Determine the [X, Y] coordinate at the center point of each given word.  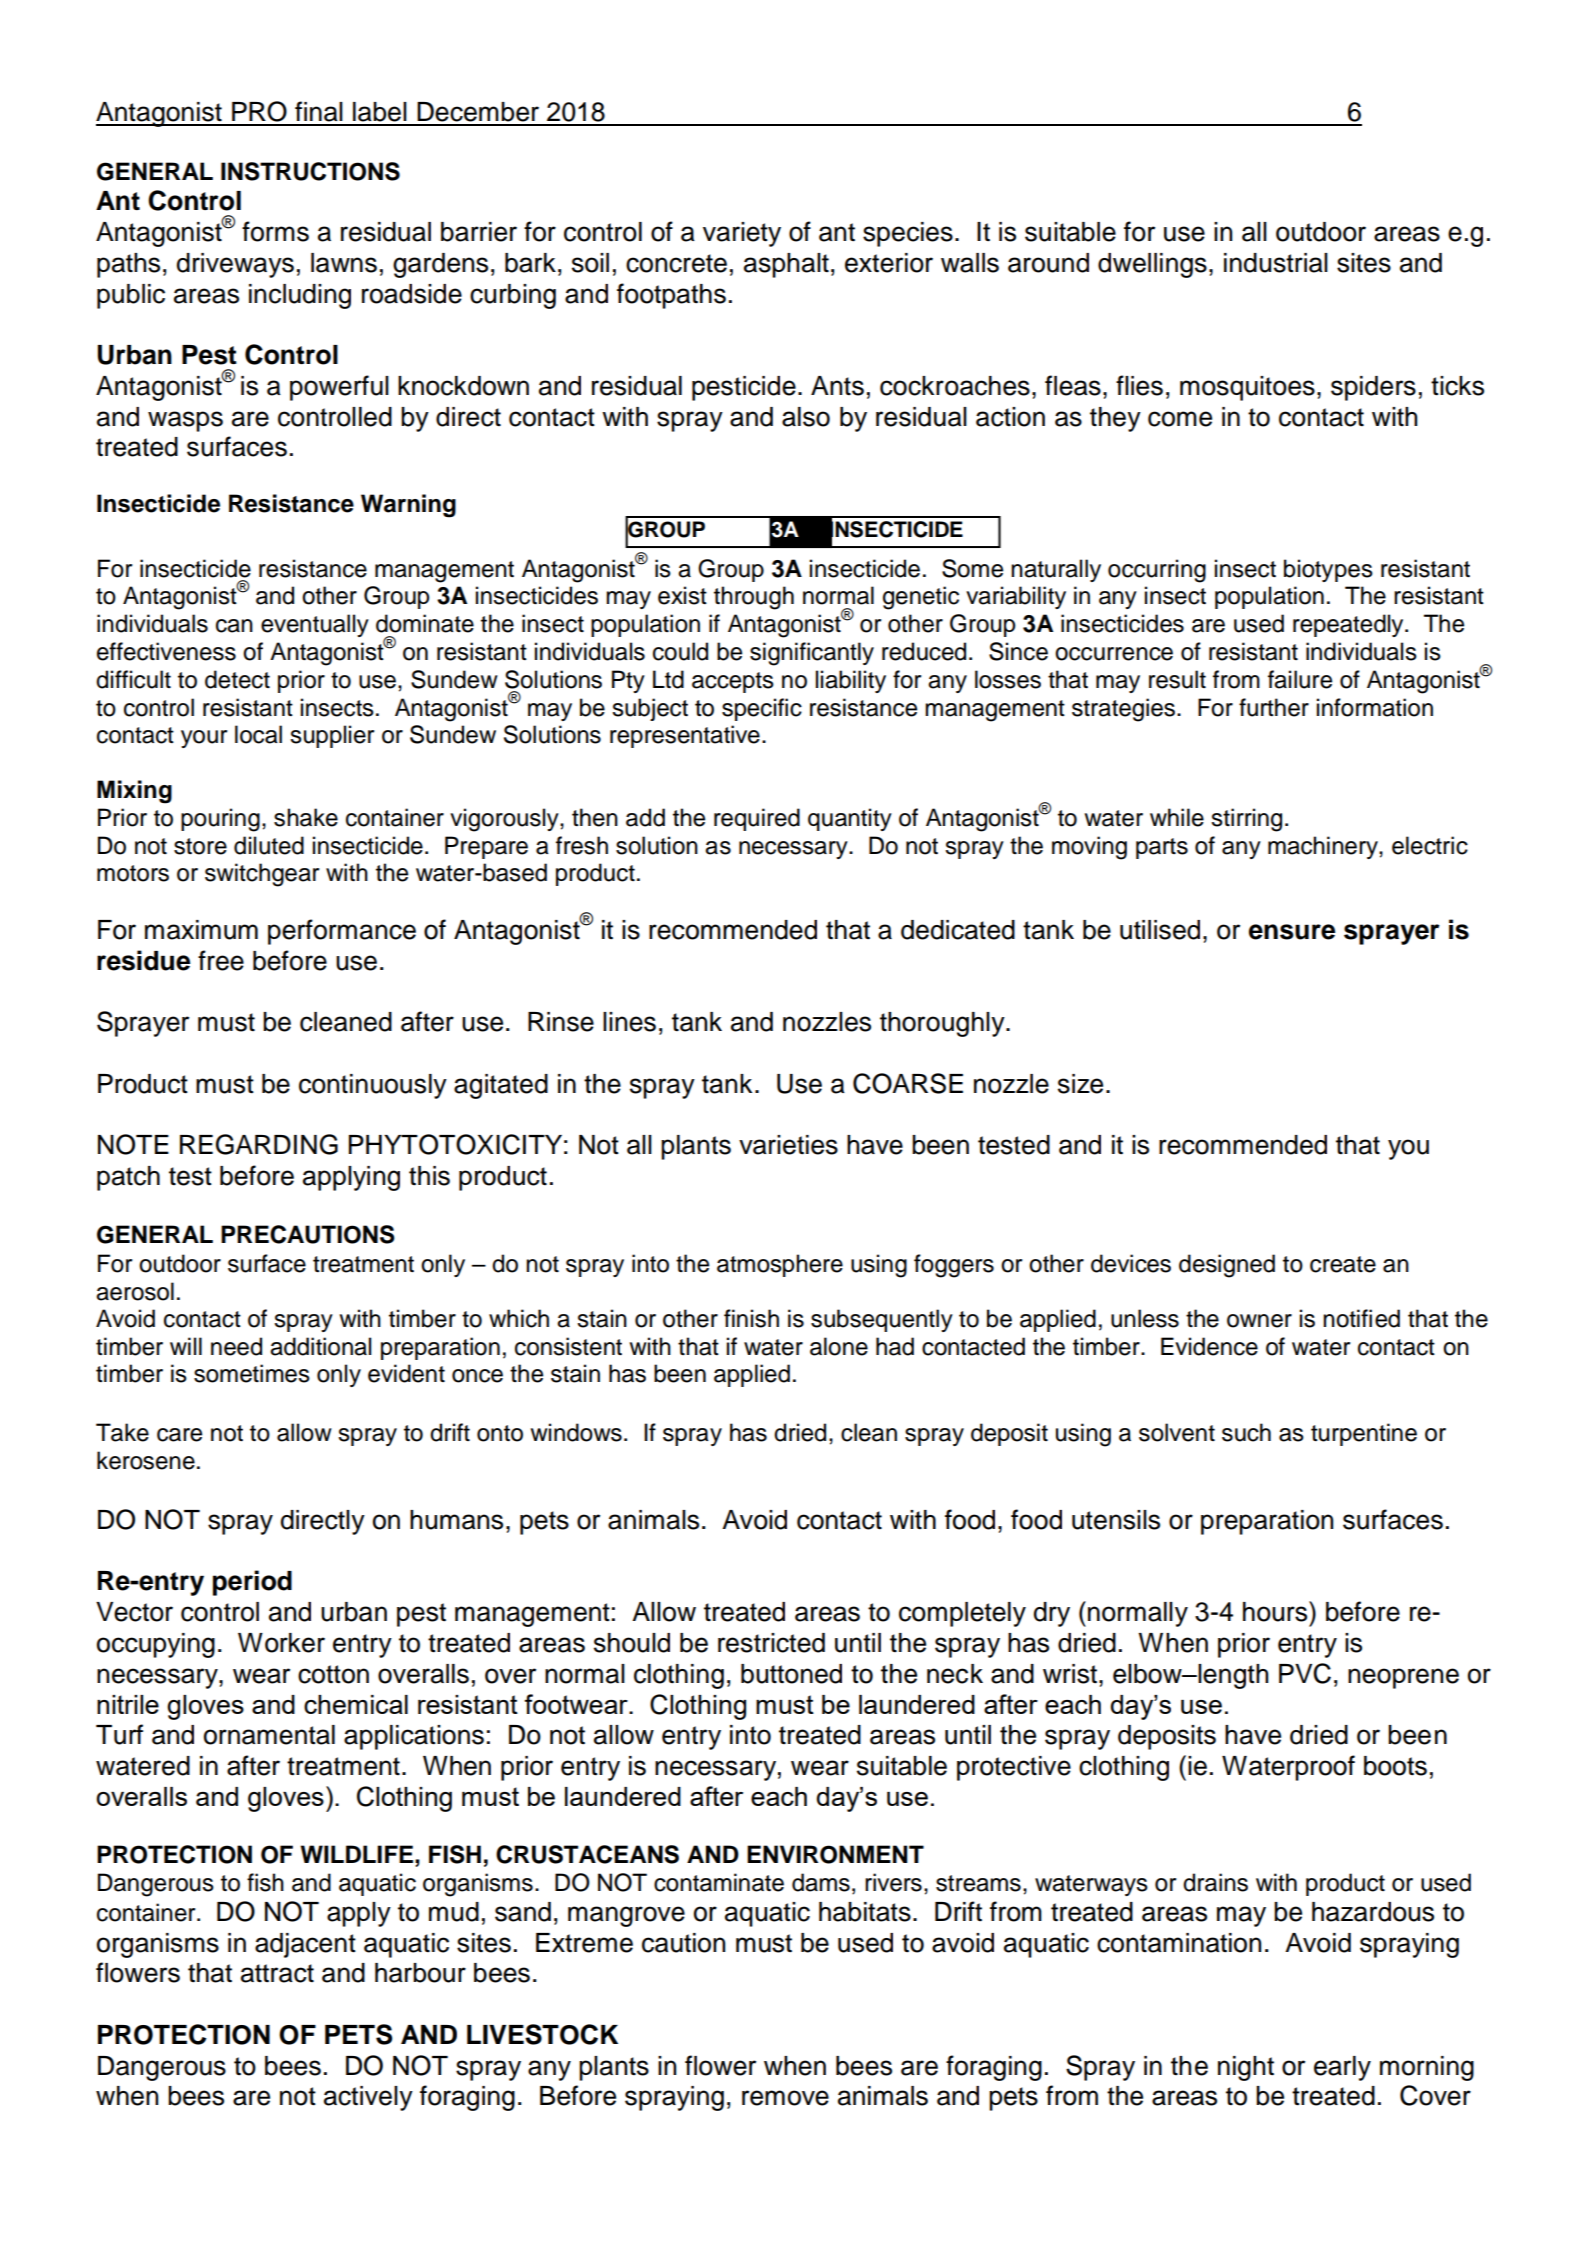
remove [785, 2098]
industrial [1276, 263]
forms [275, 231]
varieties [788, 1145]
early [1342, 2068]
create [1343, 1264]
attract [277, 1973]
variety [742, 234]
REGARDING [259, 1144]
